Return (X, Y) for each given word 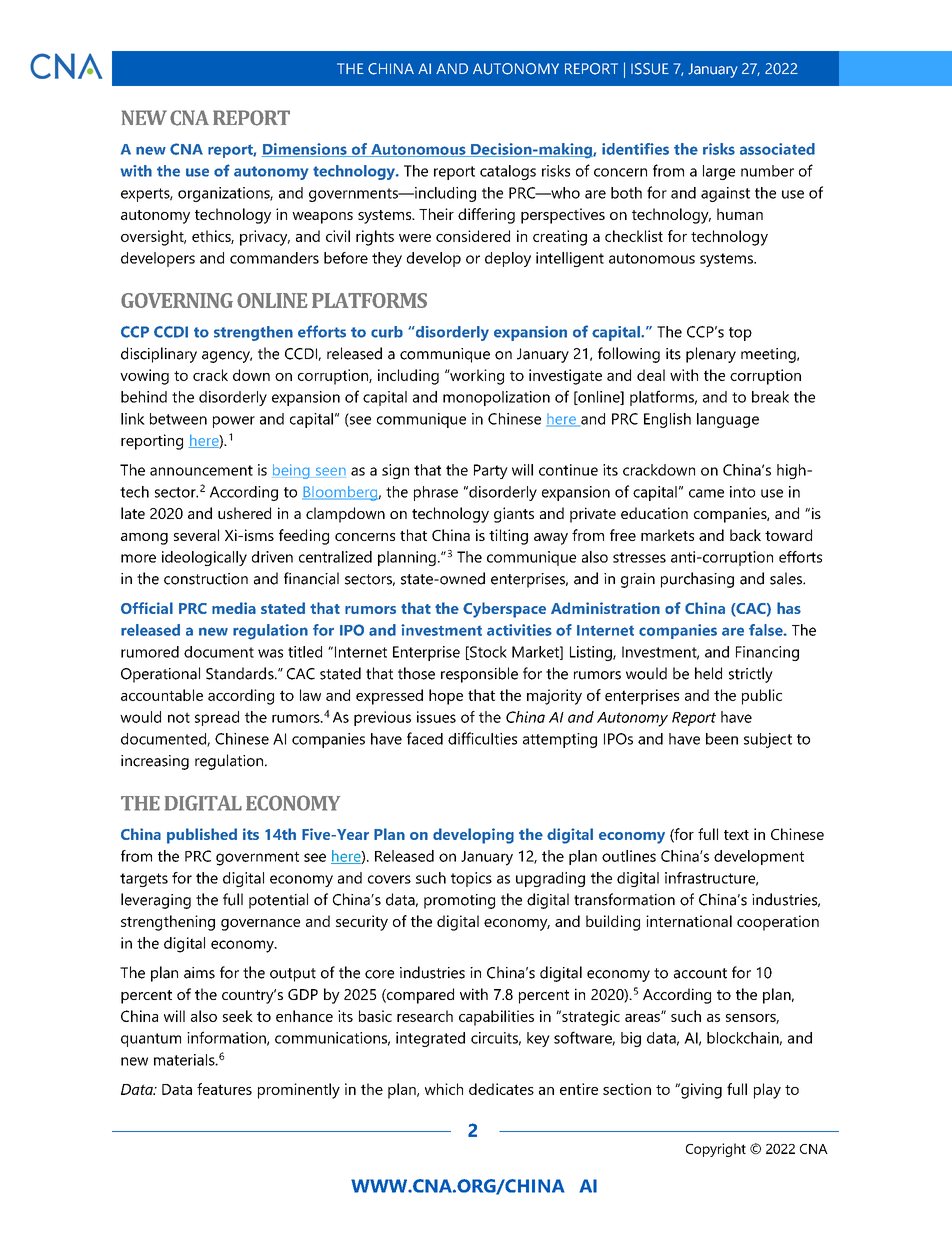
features (224, 1089)
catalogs (508, 172)
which (444, 1089)
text (736, 835)
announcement (201, 470)
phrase (436, 493)
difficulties (482, 738)
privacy (265, 238)
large (719, 172)
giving (700, 1091)
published (202, 836)
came (706, 493)
